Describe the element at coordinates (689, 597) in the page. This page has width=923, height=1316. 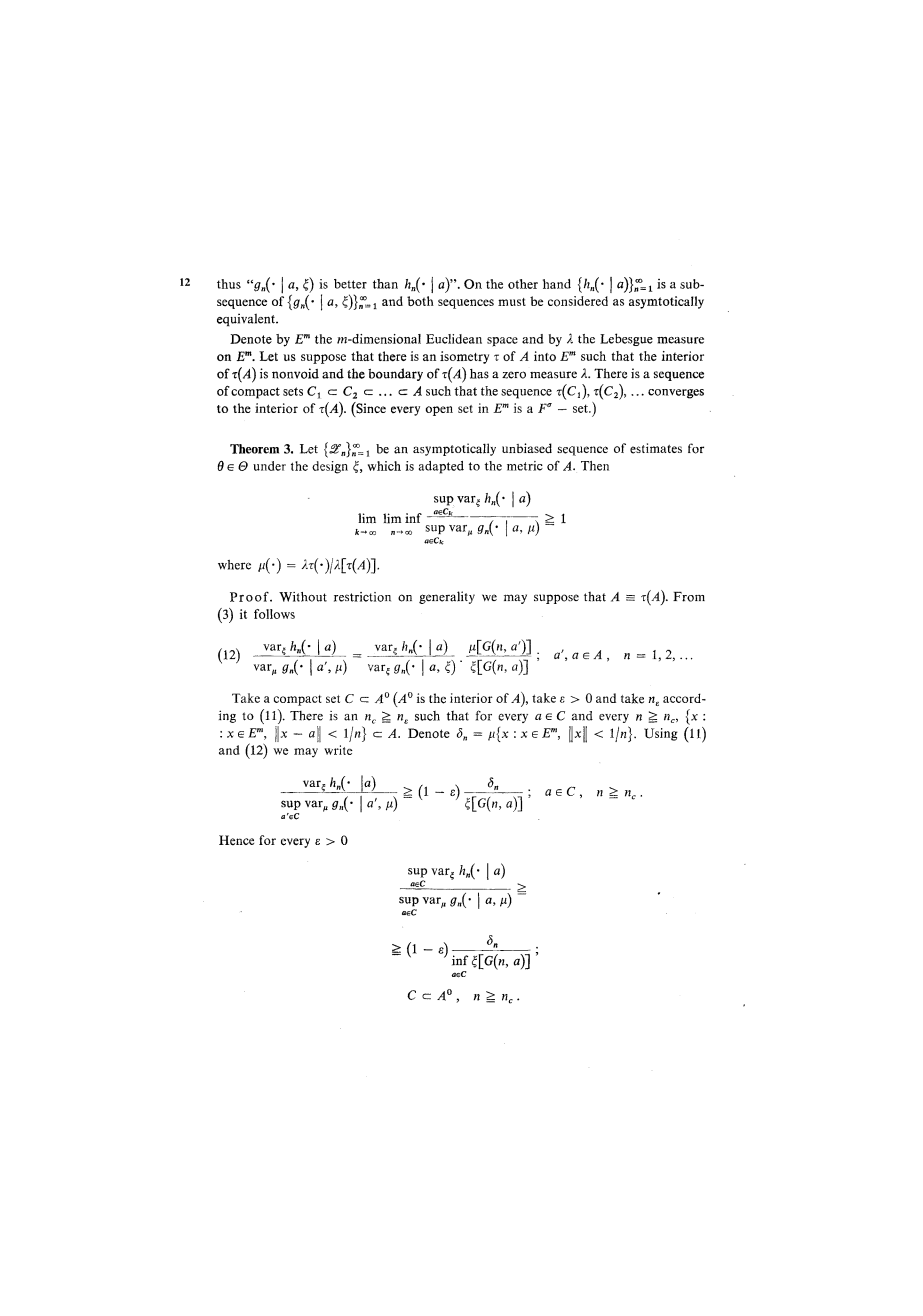
I see `From` at that location.
